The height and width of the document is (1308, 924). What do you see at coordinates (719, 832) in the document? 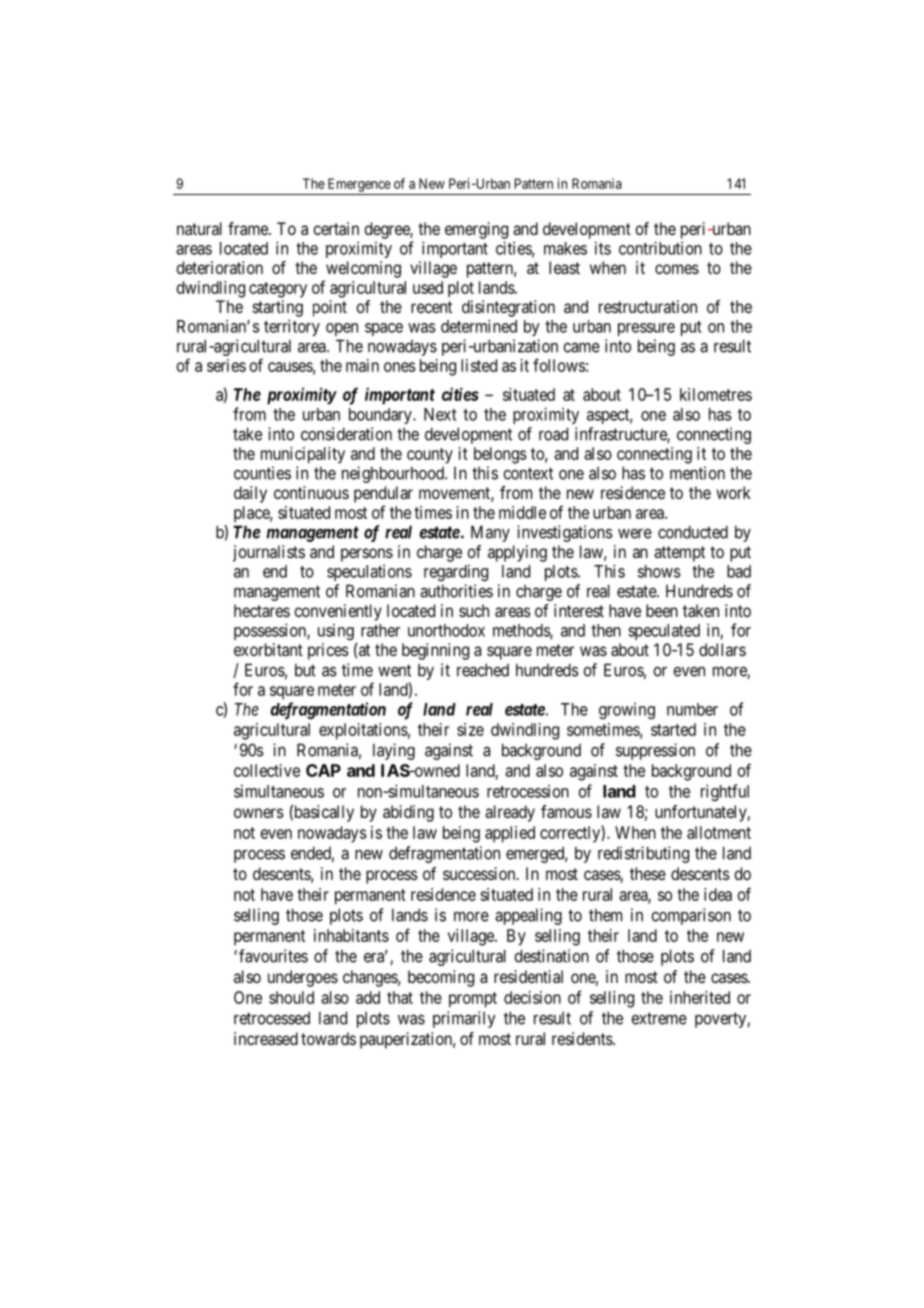
I see `allotment` at bounding box center [719, 832].
